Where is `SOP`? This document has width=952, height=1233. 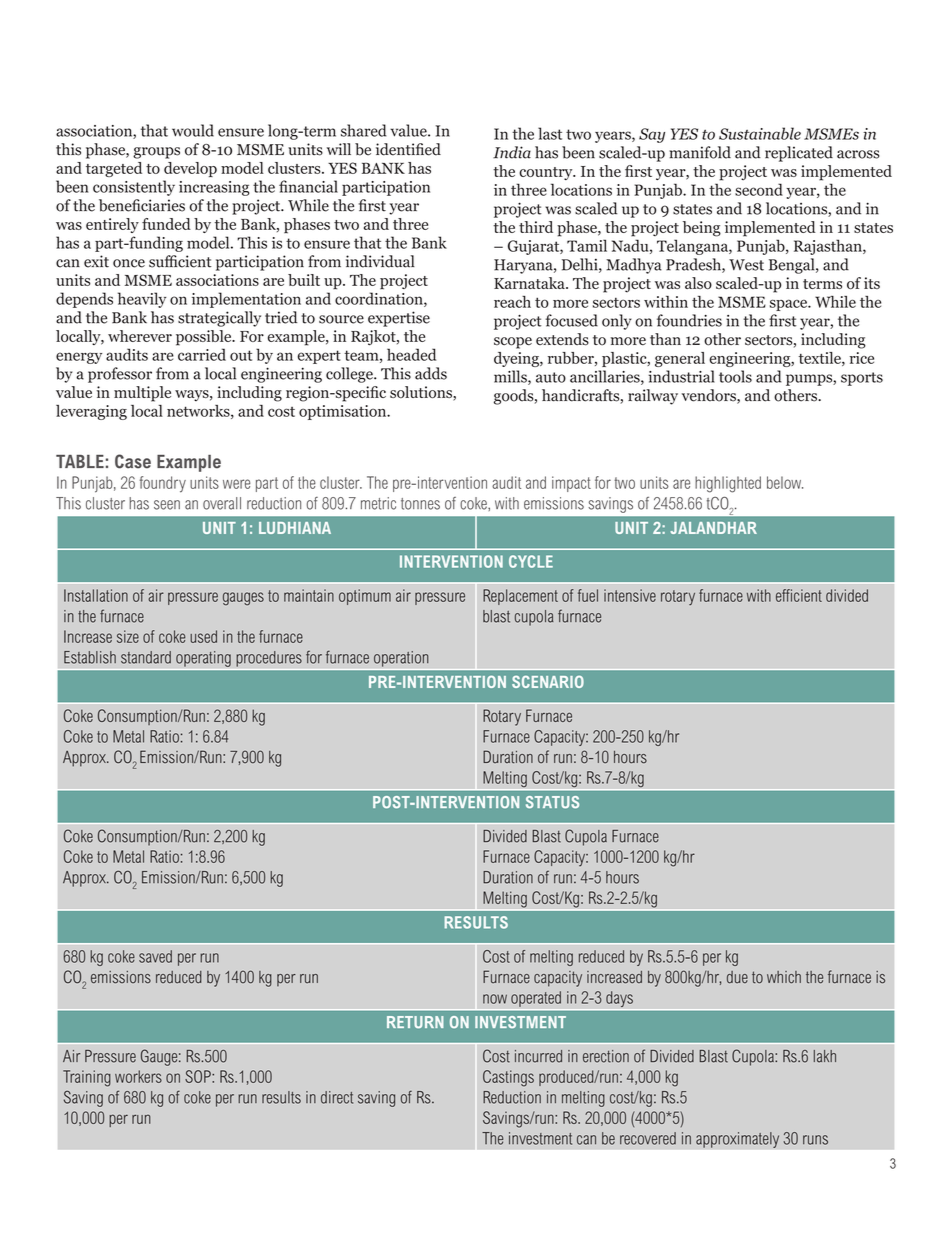
SOP is located at coordinates (199, 1076).
